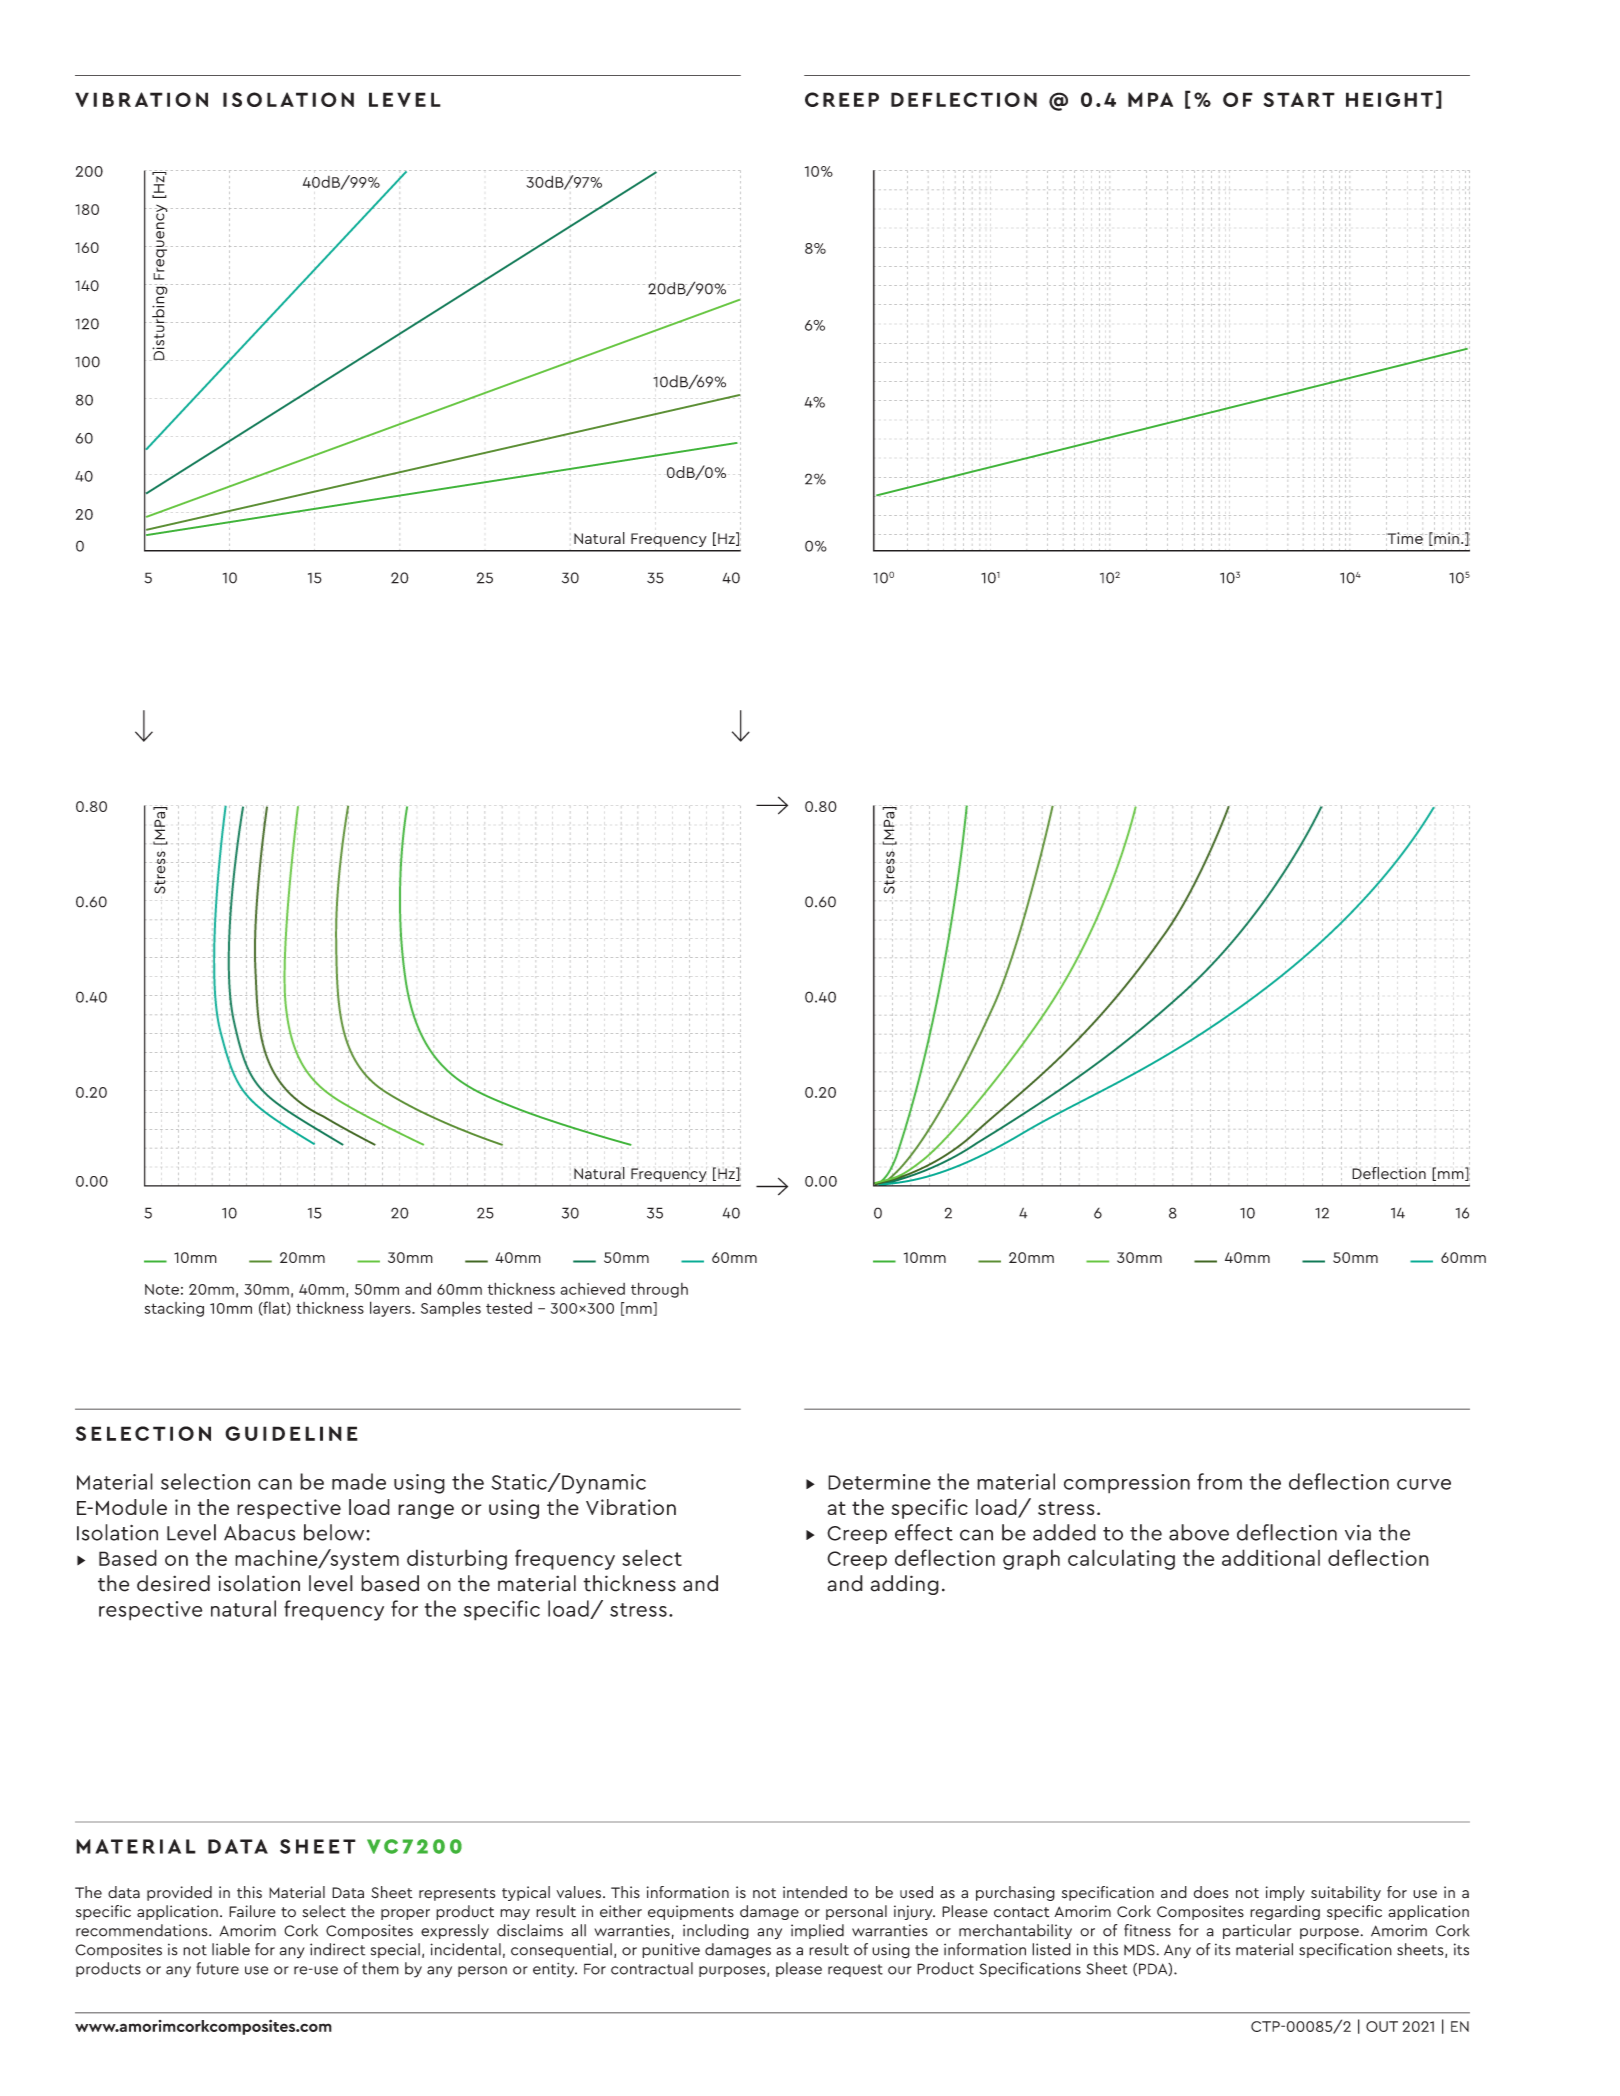 Image resolution: width=1620 pixels, height=2096 pixels. Describe the element at coordinates (1404, 539) in the screenshot. I see `Time` at that location.
